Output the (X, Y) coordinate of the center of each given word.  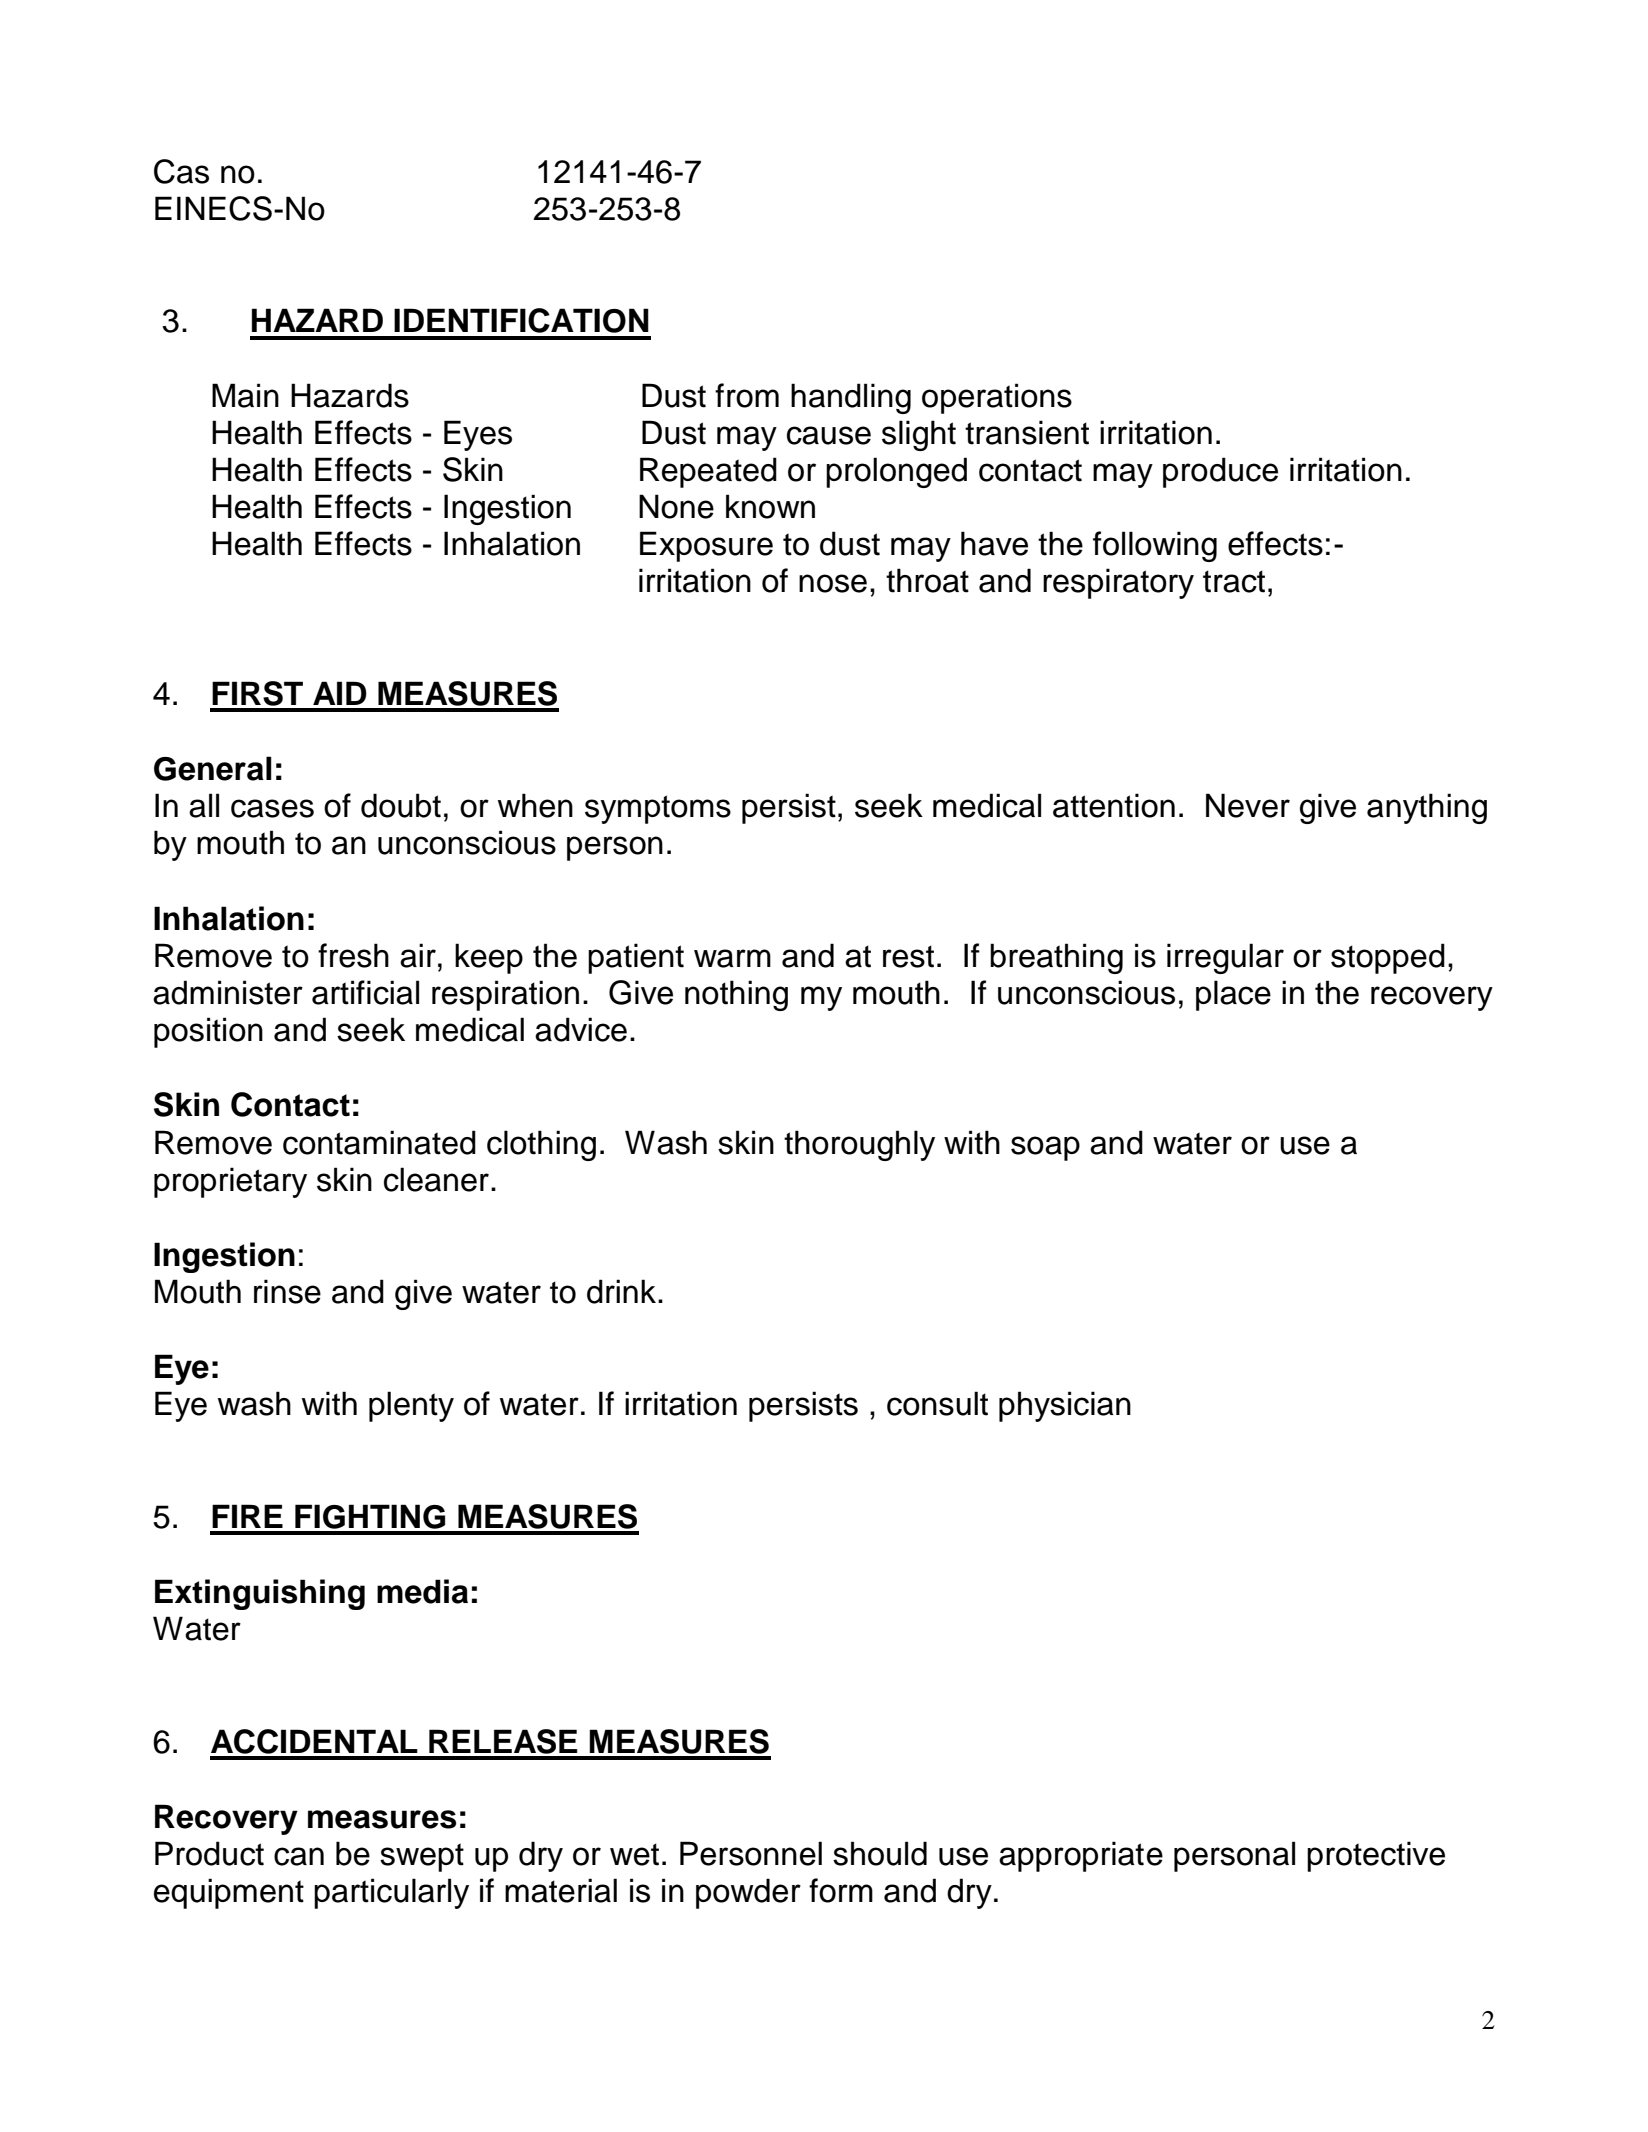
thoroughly (859, 1145)
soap (1045, 1148)
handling (851, 398)
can (299, 1856)
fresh (353, 955)
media (422, 1591)
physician (1065, 1406)
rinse (287, 1291)
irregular (1225, 958)
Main (245, 395)
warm (732, 958)
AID (340, 693)
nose (833, 583)
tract (1234, 581)
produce (1220, 472)
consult (937, 1403)
